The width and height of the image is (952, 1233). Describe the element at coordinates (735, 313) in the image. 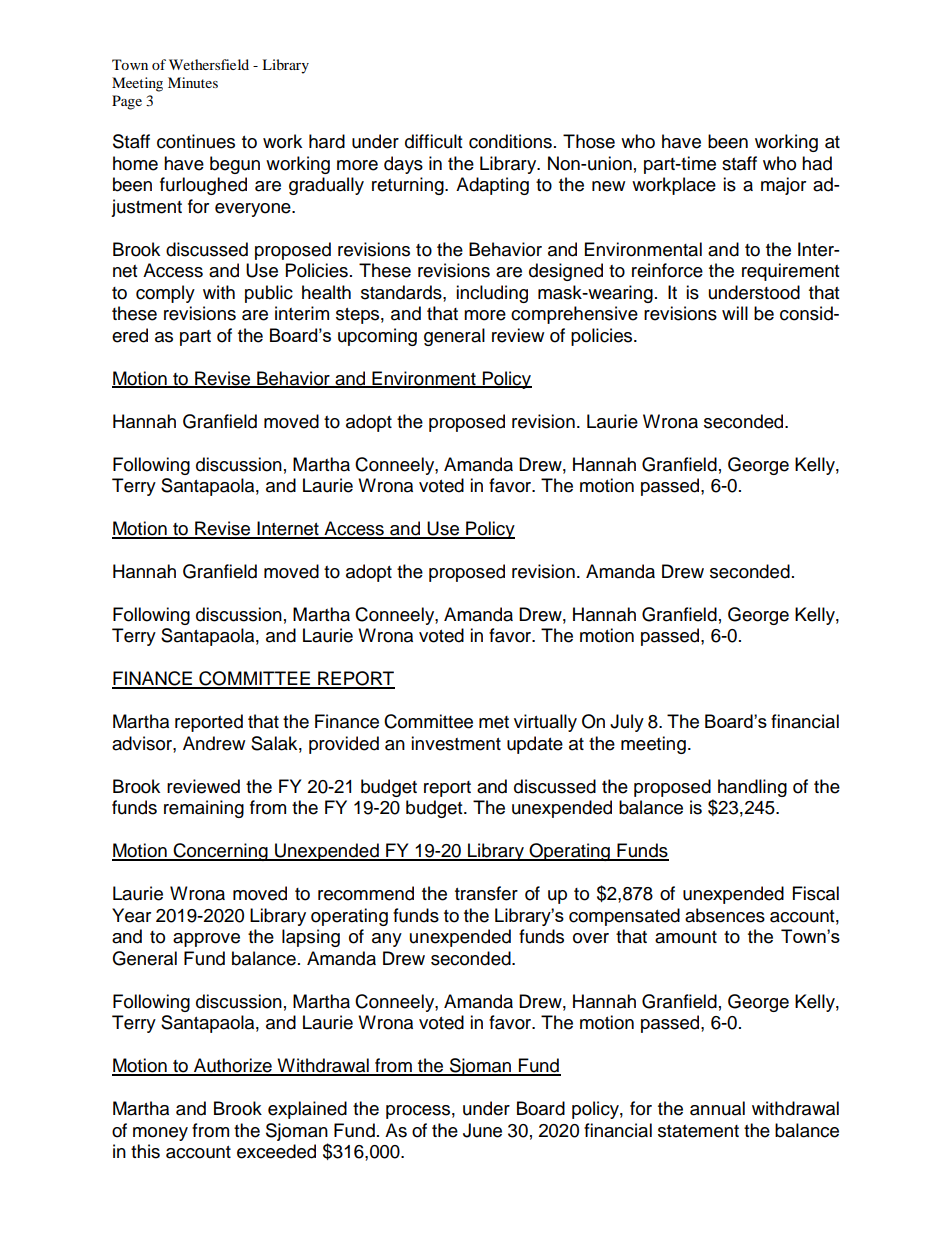

I see `will` at that location.
